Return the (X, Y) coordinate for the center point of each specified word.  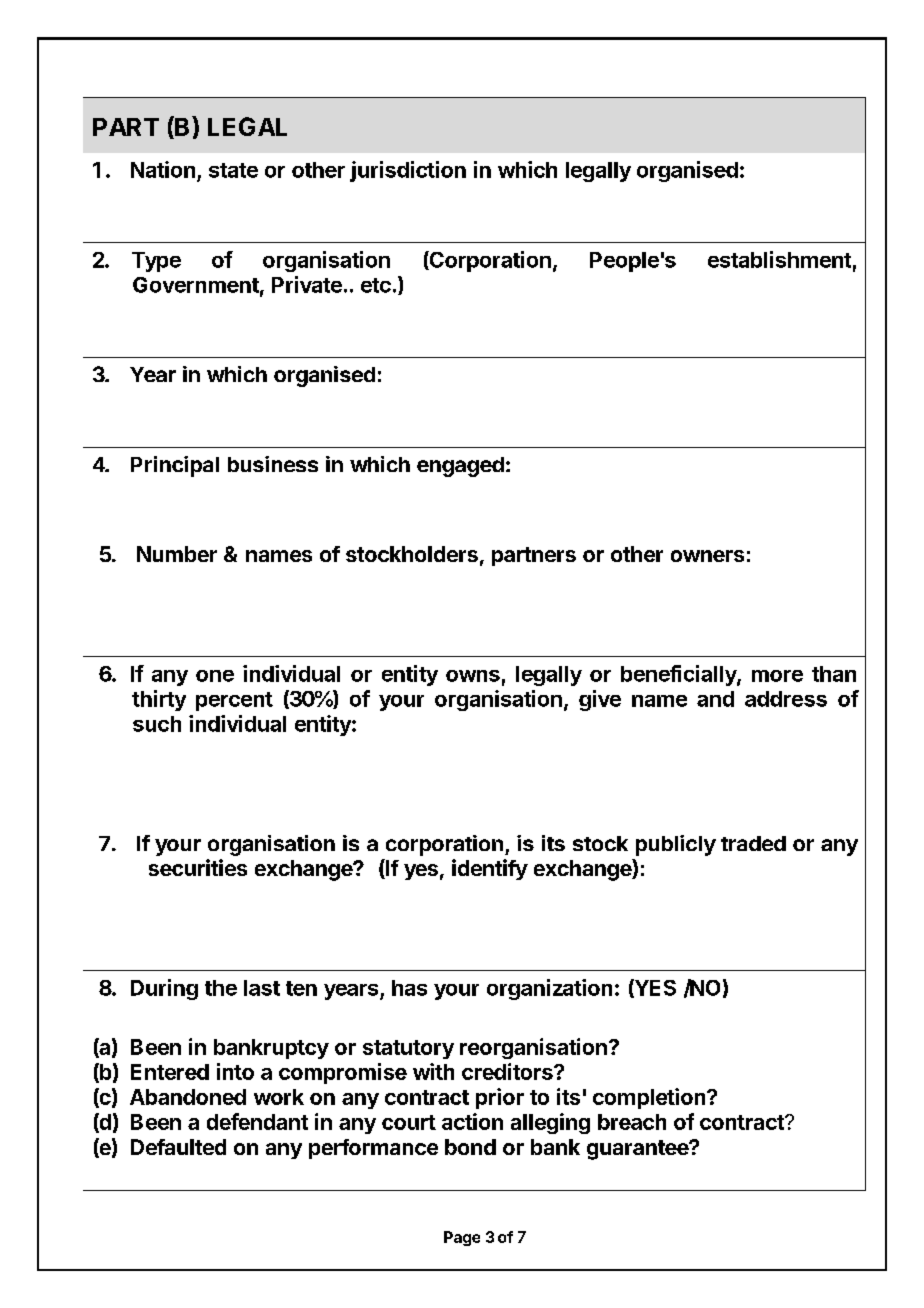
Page (462, 1238)
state (233, 170)
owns (473, 676)
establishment (779, 259)
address (786, 699)
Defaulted (178, 1147)
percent (234, 701)
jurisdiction (408, 171)
